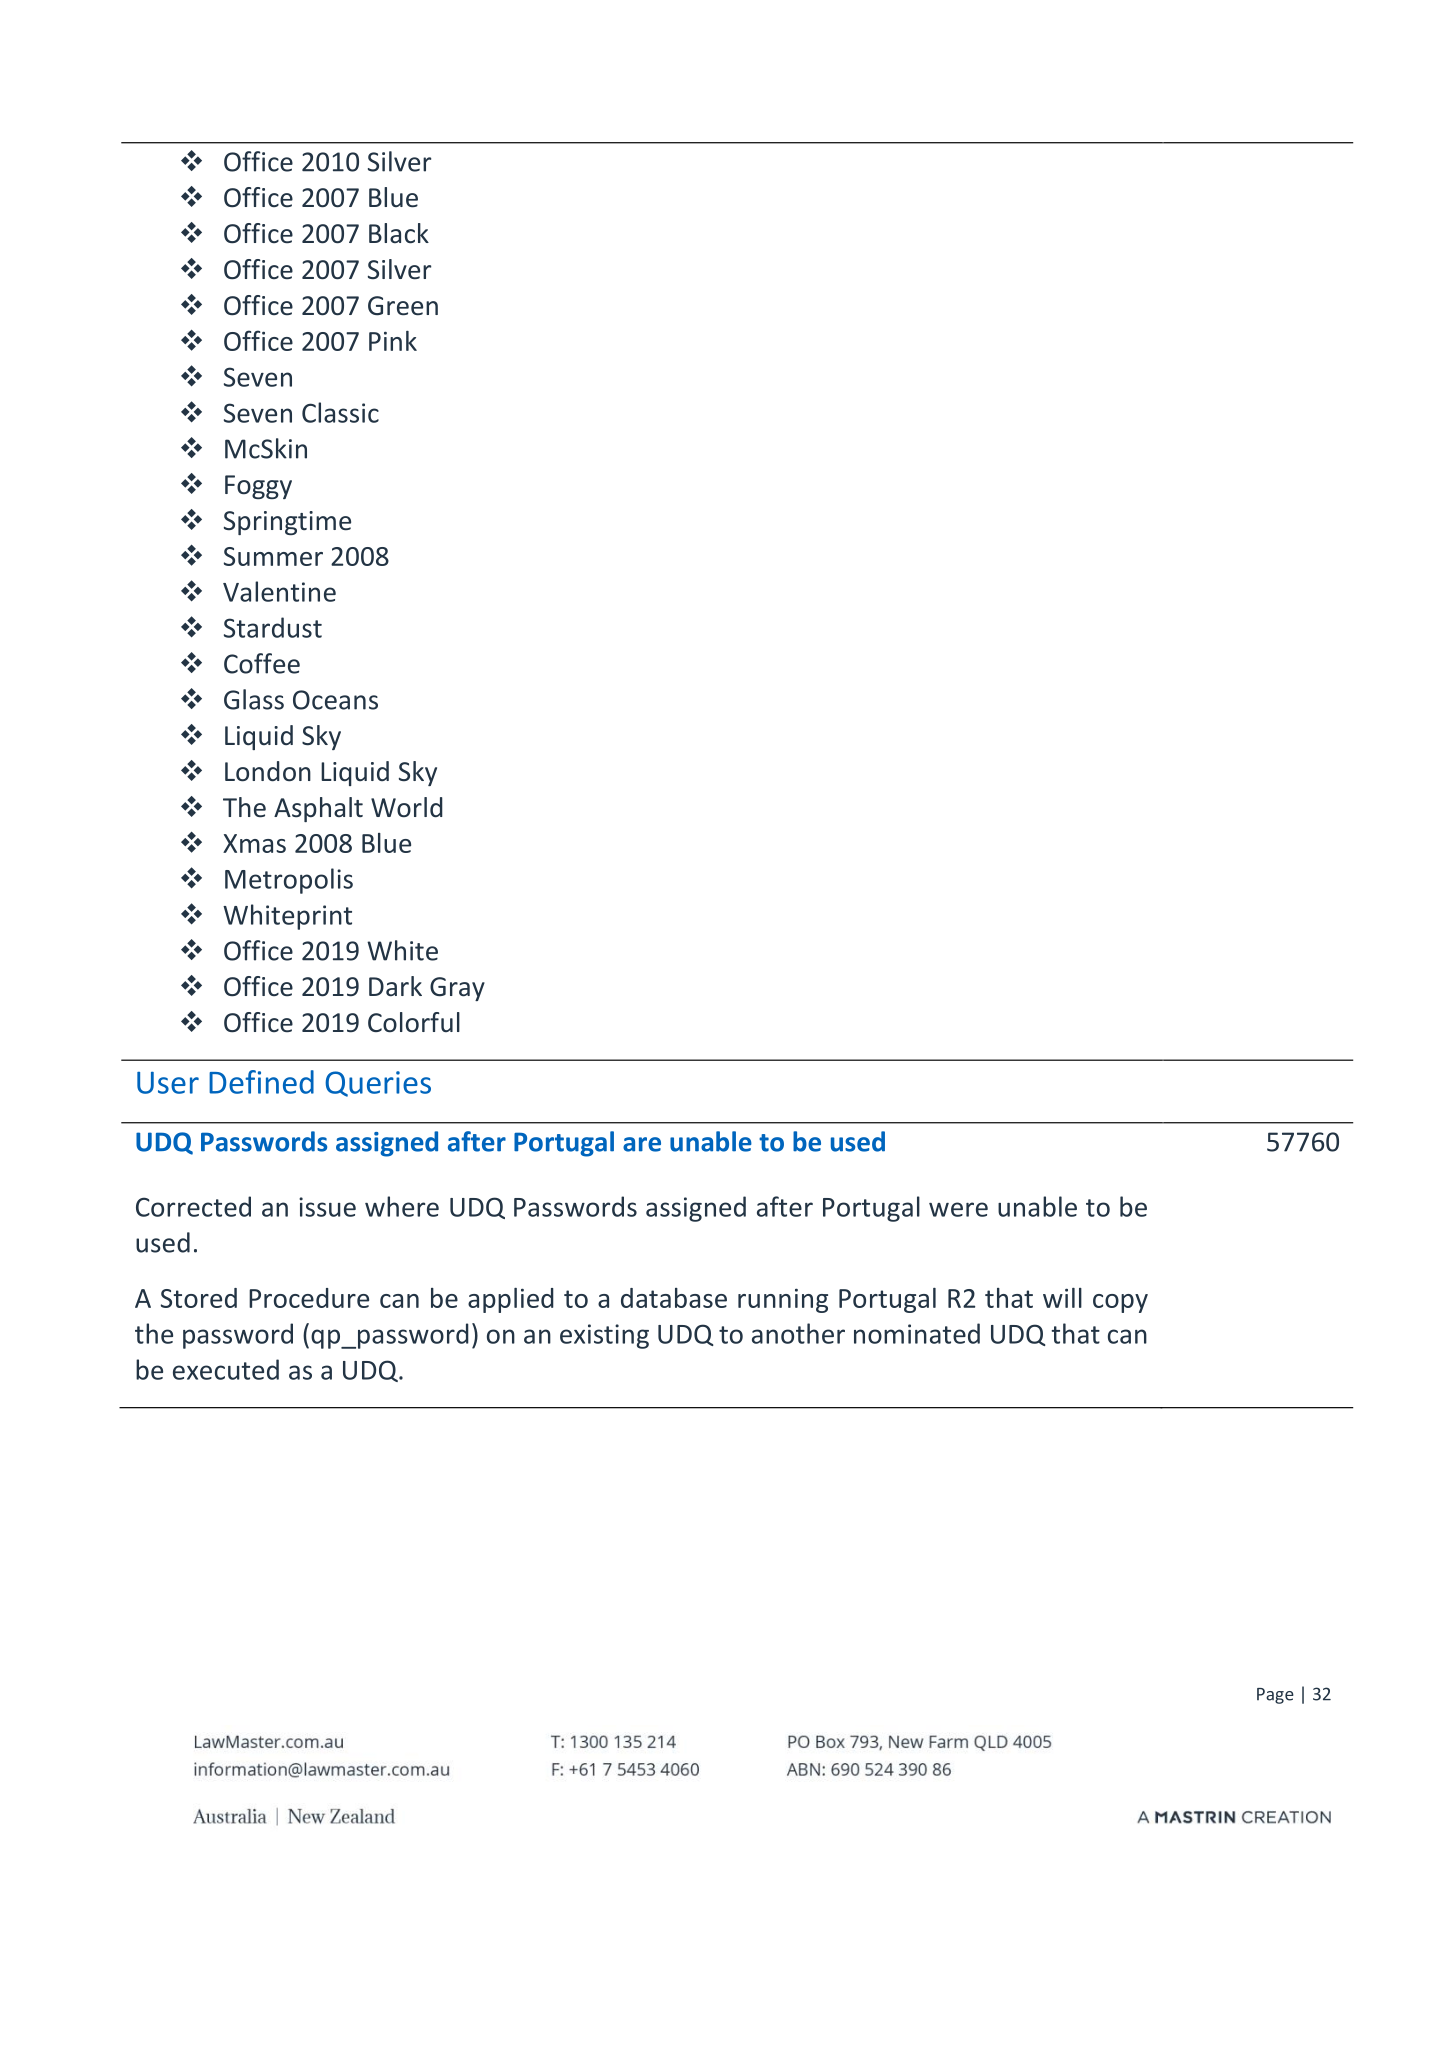  I want to click on will, so click(1062, 1298).
